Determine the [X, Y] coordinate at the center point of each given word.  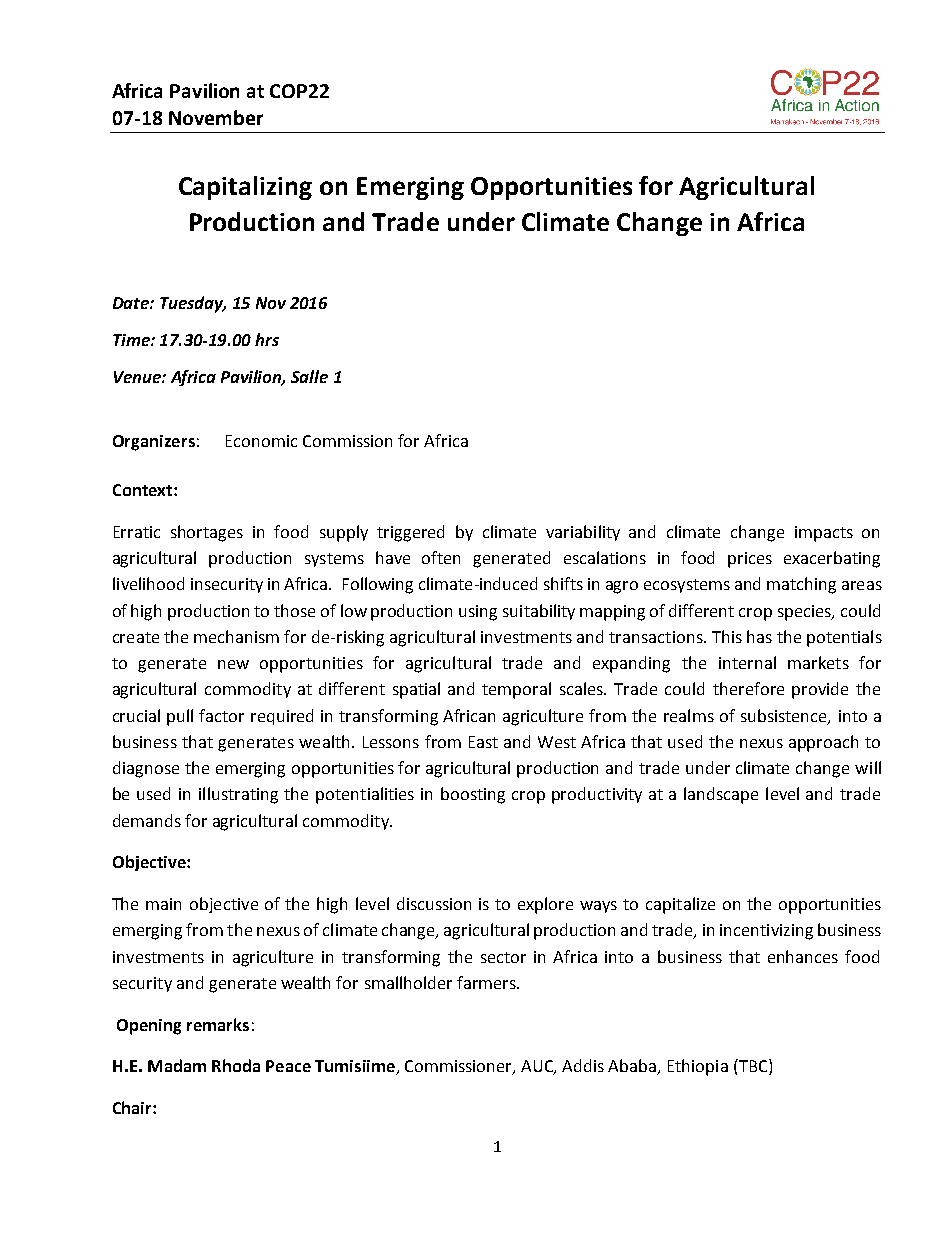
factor [221, 715]
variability [583, 533]
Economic [261, 441]
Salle [309, 376]
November [216, 117]
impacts [824, 534]
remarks [218, 1024]
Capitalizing [245, 188]
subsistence [785, 716]
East [483, 742]
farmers [487, 982]
